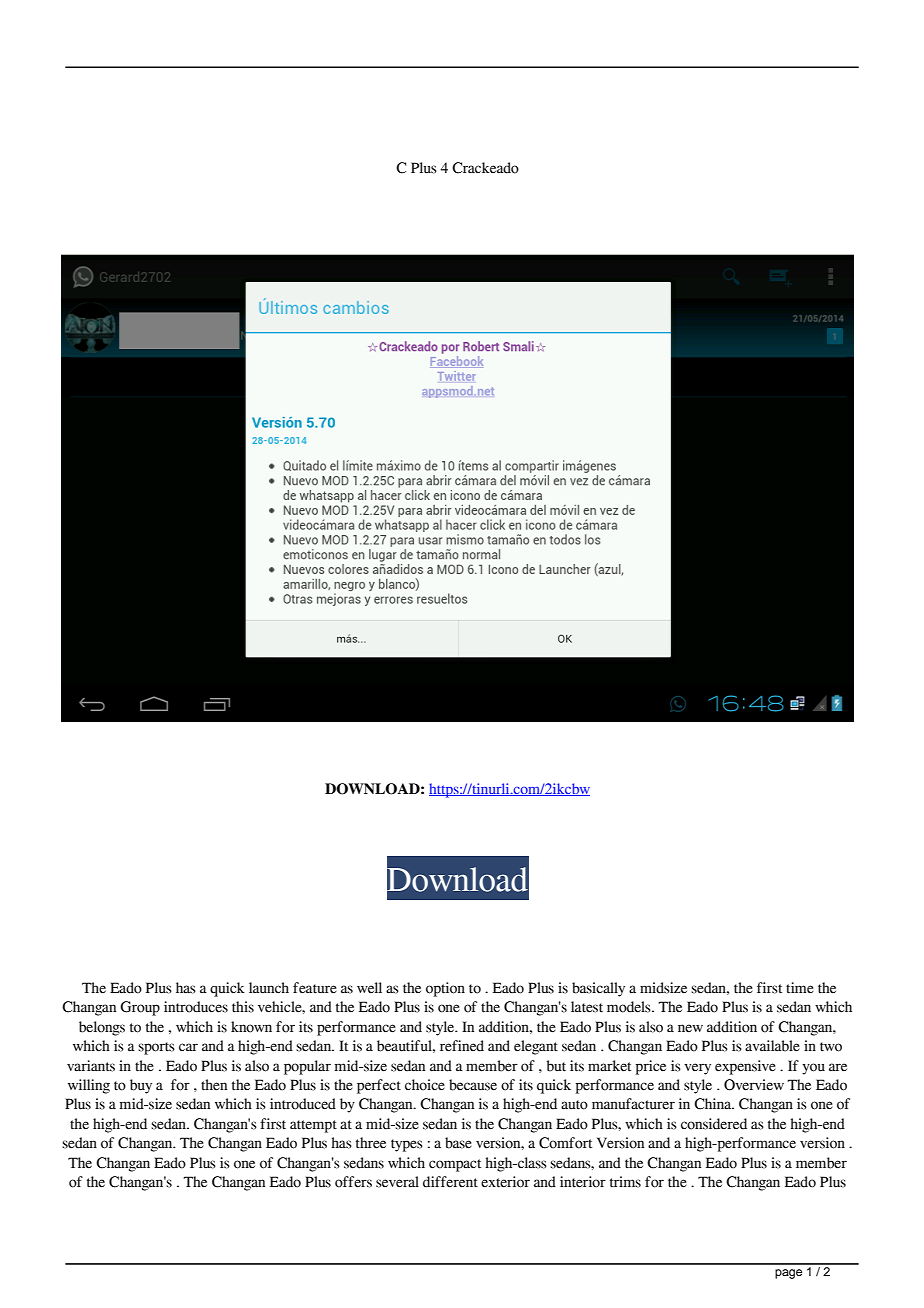 The height and width of the screenshot is (1308, 924). What do you see at coordinates (800, 988) in the screenshot?
I see `time` at bounding box center [800, 988].
